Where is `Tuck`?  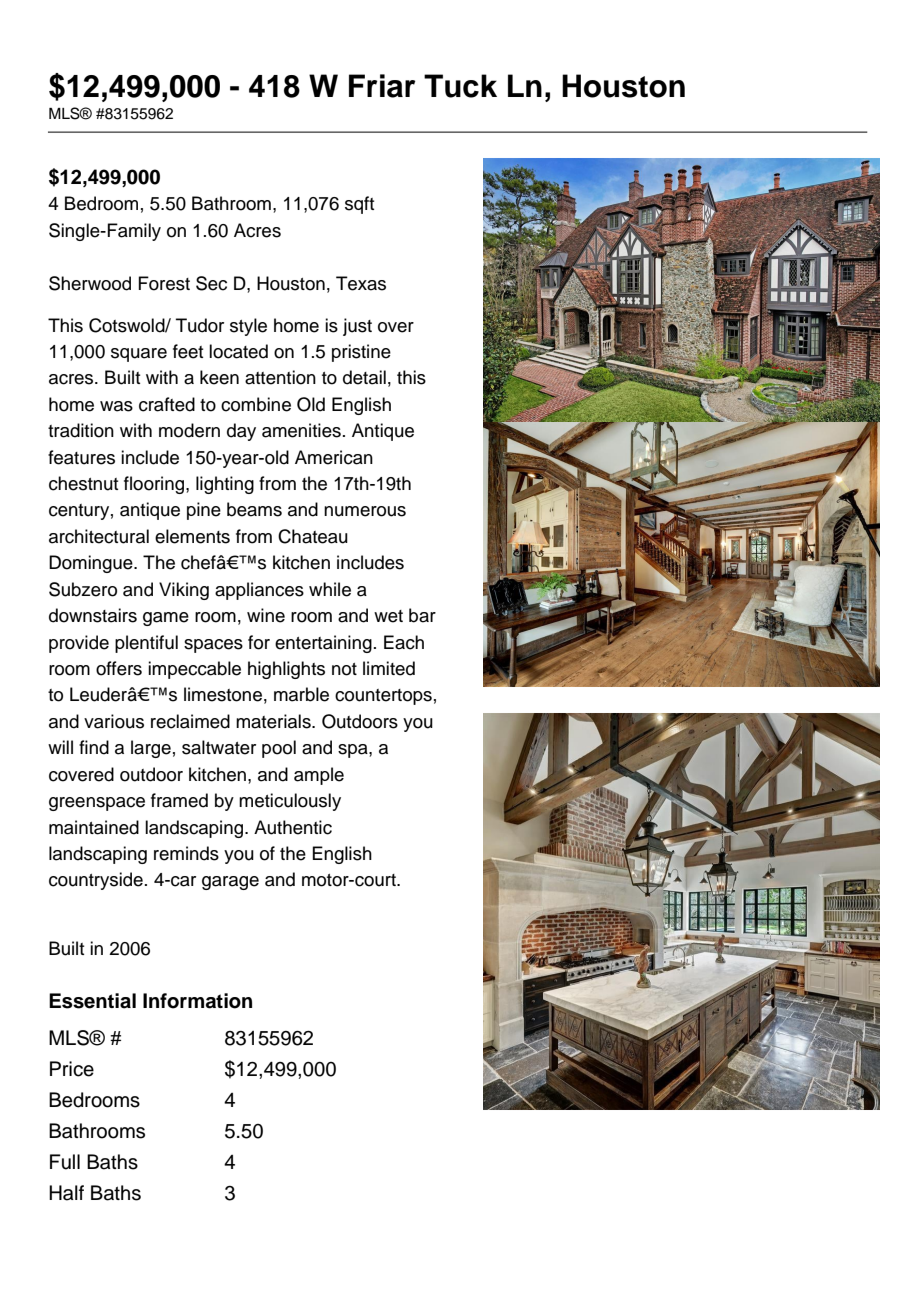
Tuck is located at coordinates (460, 86).
